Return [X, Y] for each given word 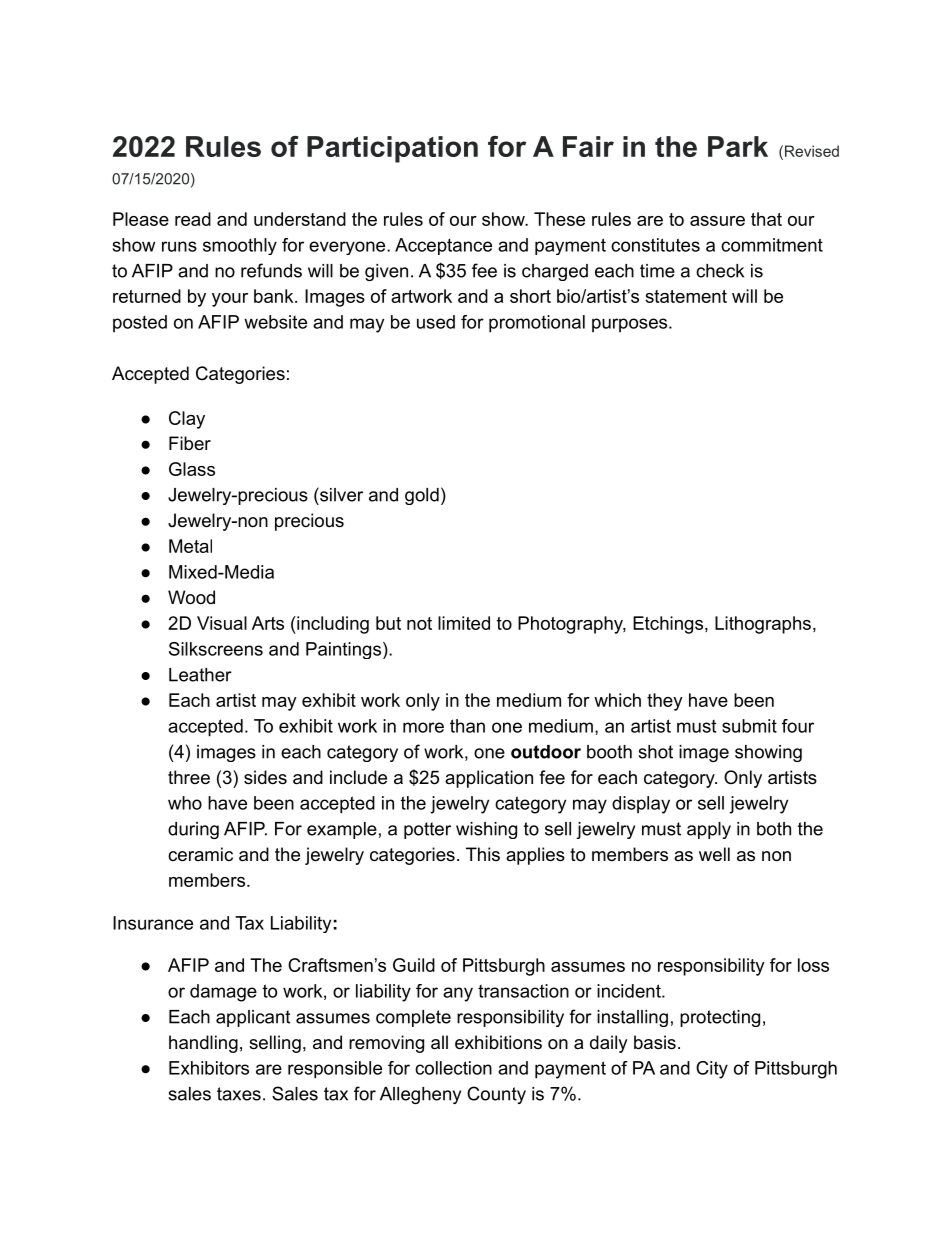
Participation [392, 149]
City [712, 1070]
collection [453, 1068]
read [193, 219]
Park [738, 146]
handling [203, 1044]
